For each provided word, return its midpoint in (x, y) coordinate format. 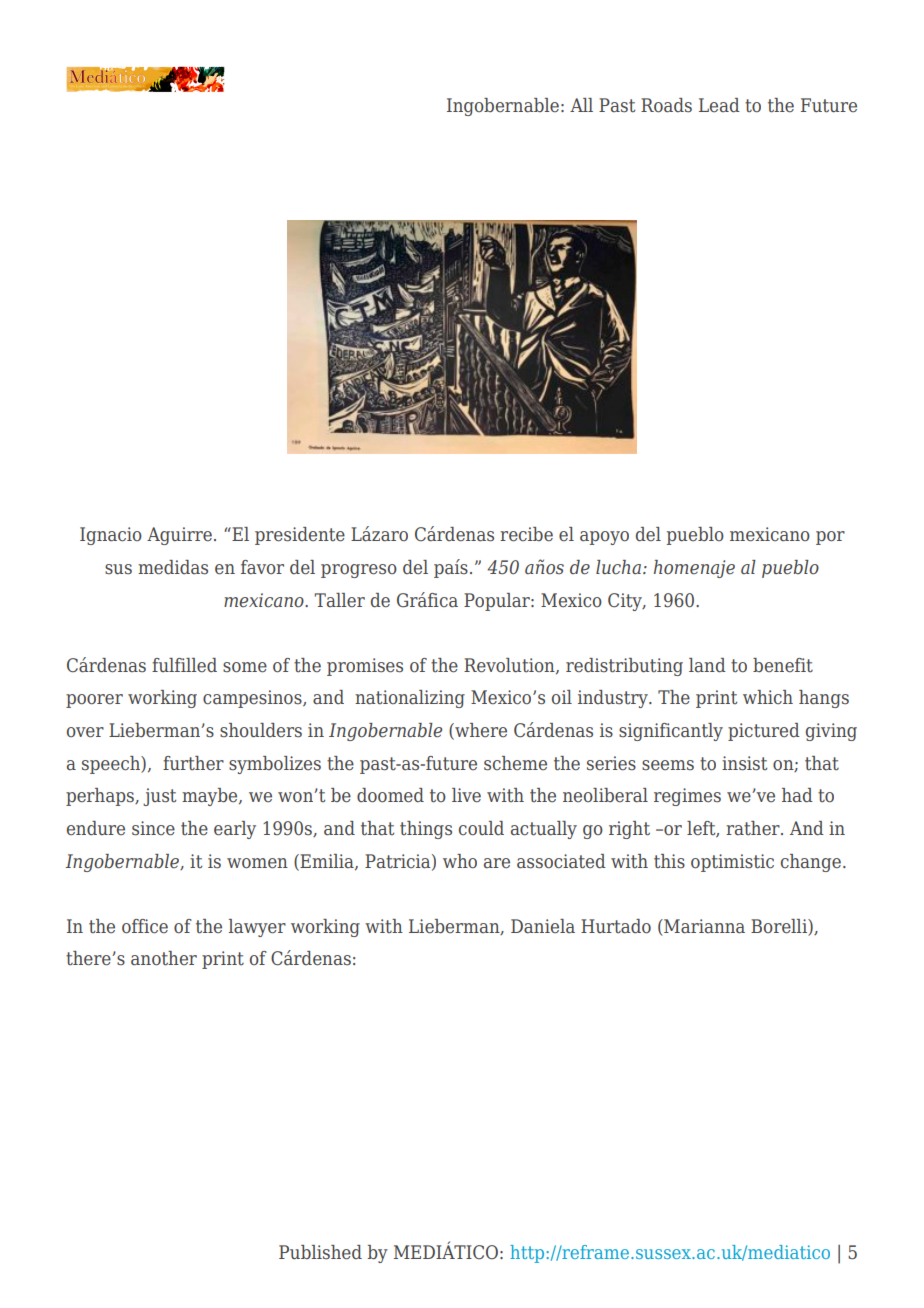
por (830, 538)
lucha (618, 567)
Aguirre (179, 536)
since (153, 828)
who (460, 861)
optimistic (732, 863)
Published (320, 1252)
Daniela (543, 926)
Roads (666, 105)
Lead (719, 105)
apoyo (604, 538)
